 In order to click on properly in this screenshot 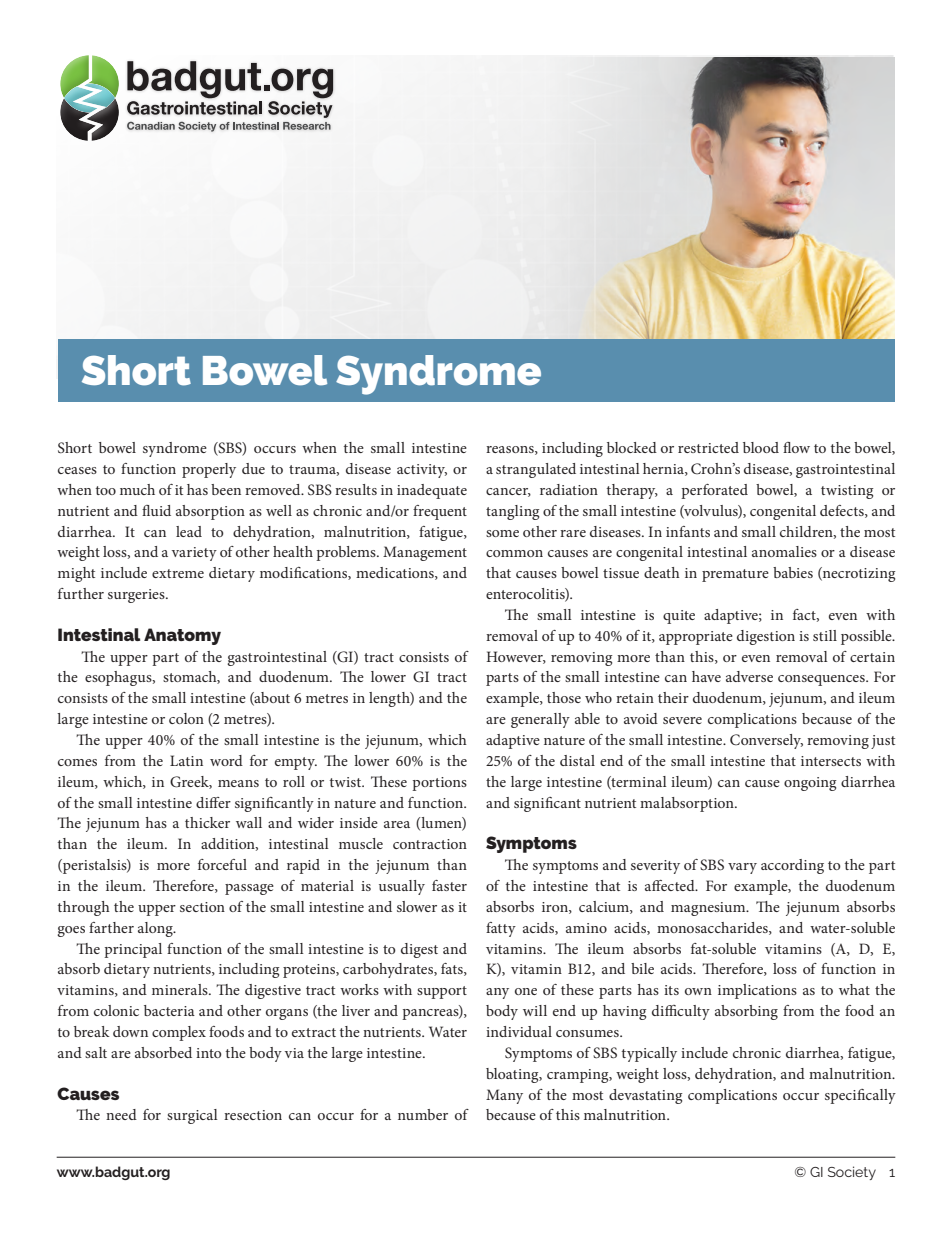, I will do `click(209, 470)`.
